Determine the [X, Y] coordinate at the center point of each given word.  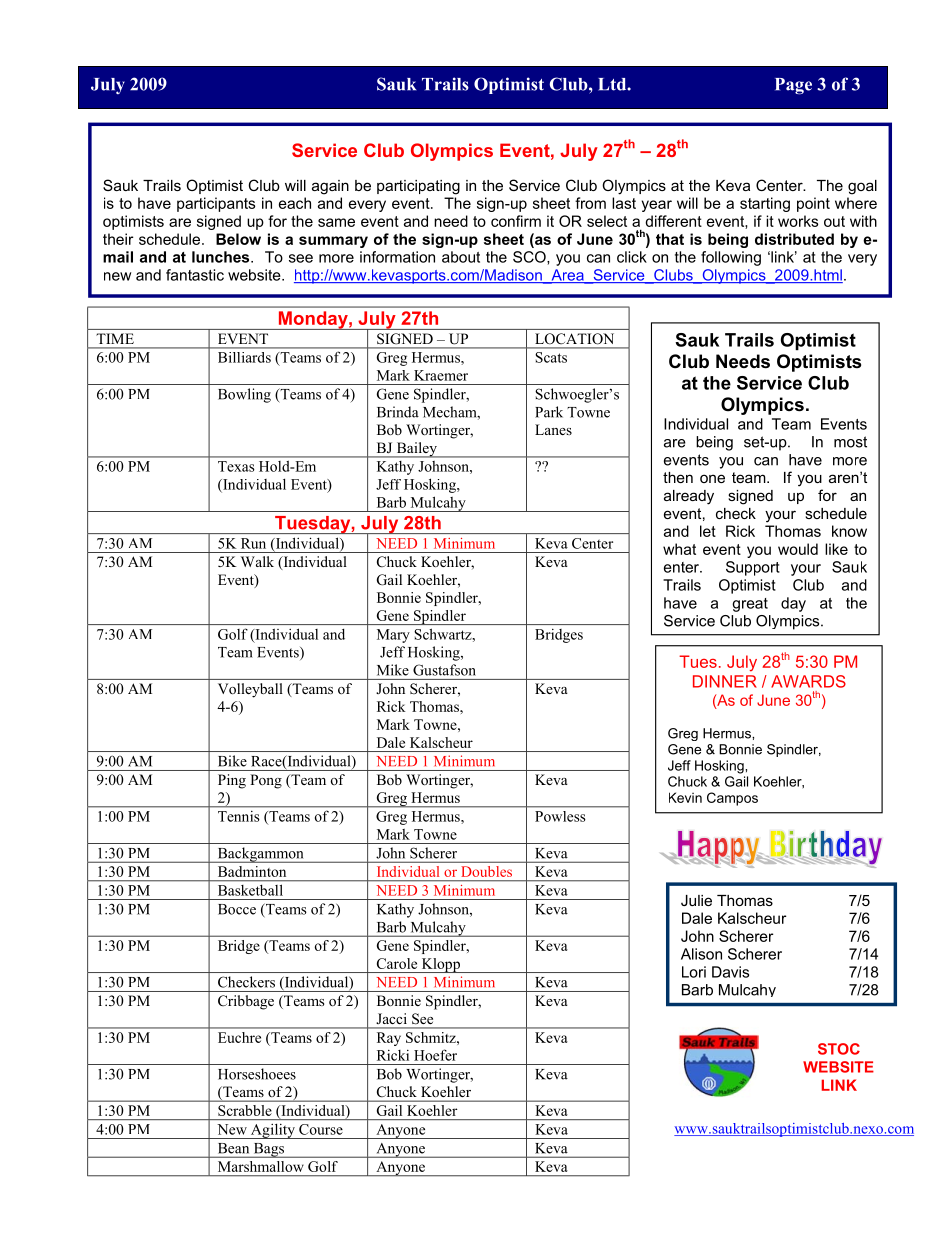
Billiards [244, 357]
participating [418, 187]
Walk [257, 561]
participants [216, 204]
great [750, 605]
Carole [397, 963]
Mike [393, 670]
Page [793, 86]
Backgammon [260, 855]
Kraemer [441, 375]
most [850, 442]
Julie [696, 900]
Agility [272, 1131]
